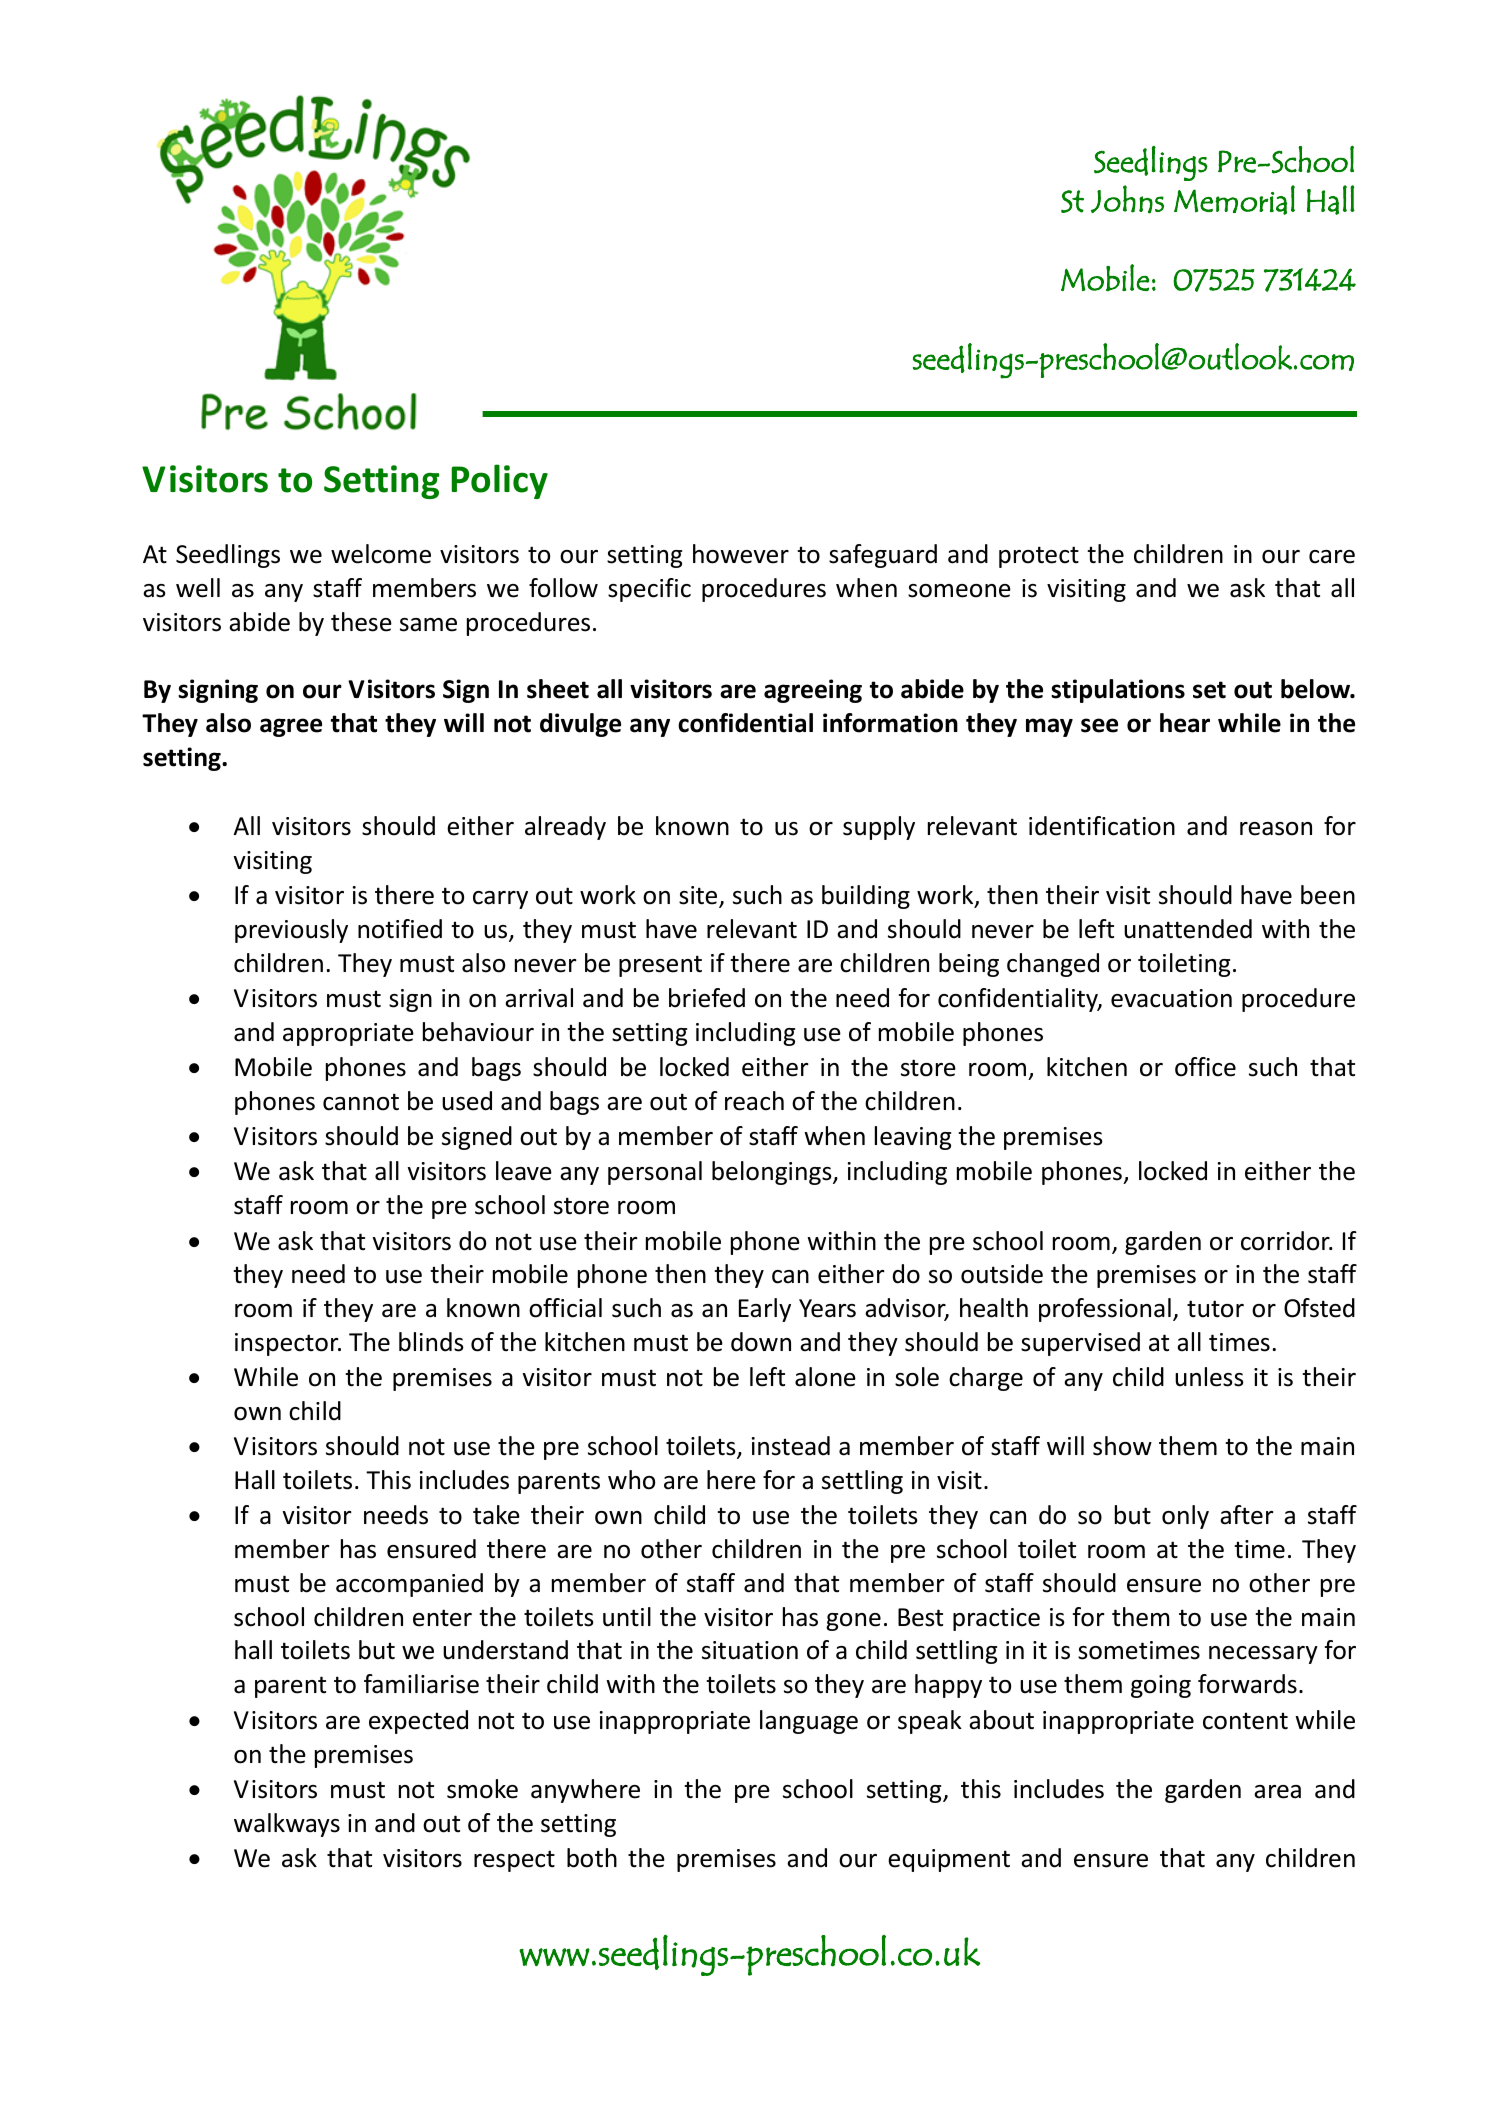  I want to click on supply, so click(879, 828).
